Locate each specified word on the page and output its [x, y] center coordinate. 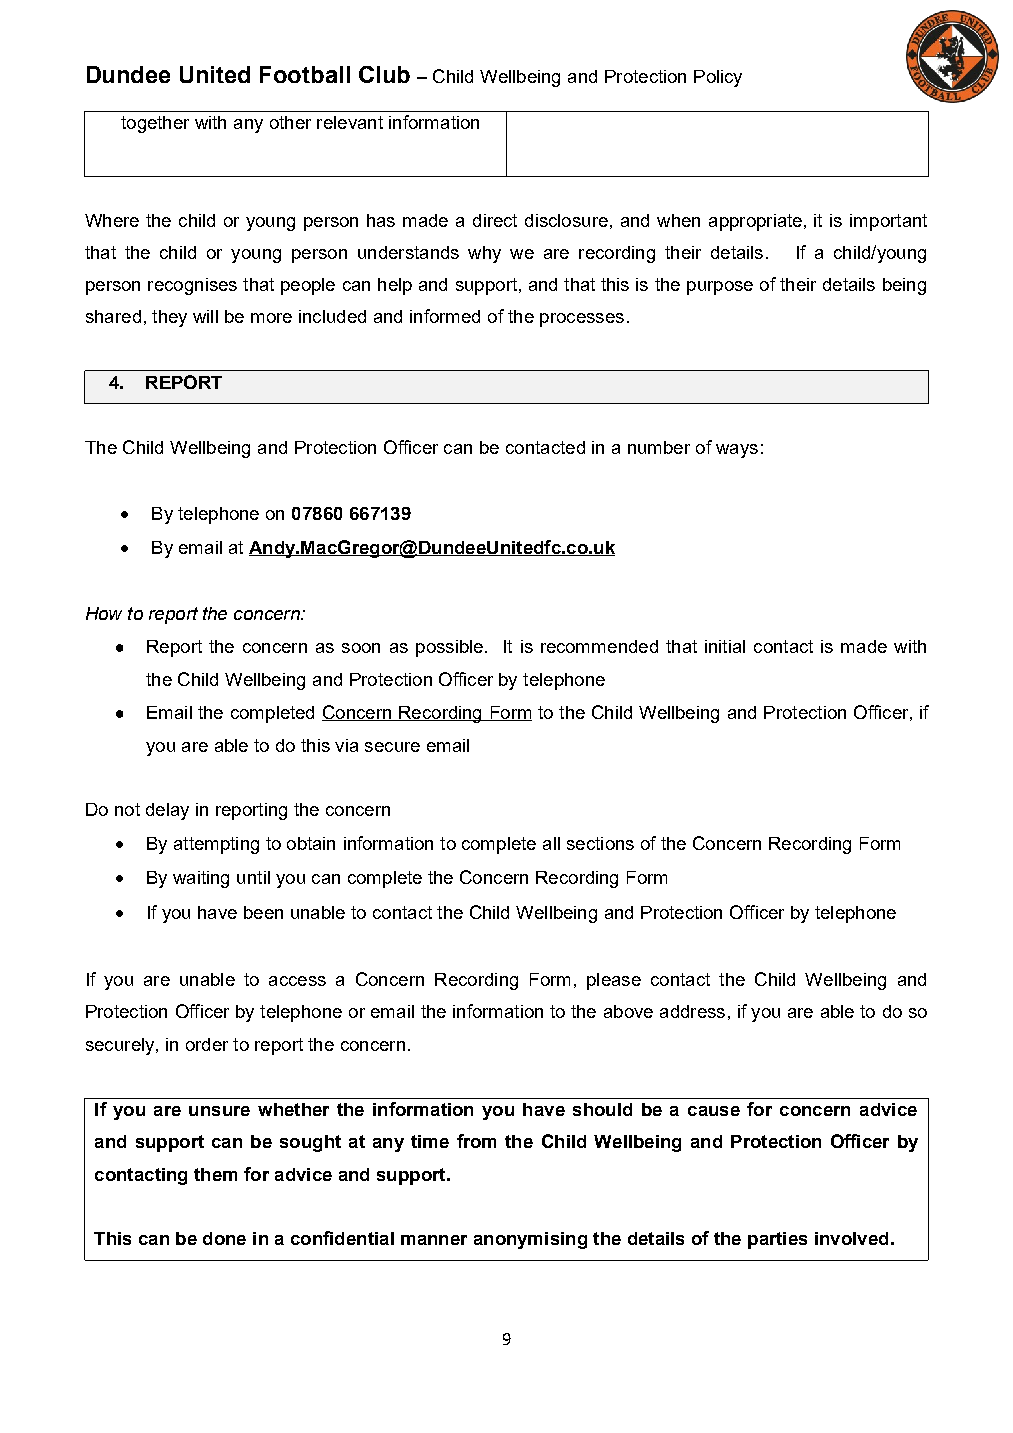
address [692, 1011]
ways [737, 451]
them [215, 1174]
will [205, 316]
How [104, 613]
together [155, 124]
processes [582, 320]
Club [384, 74]
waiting [201, 879]
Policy [718, 78]
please [614, 981]
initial [725, 646]
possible [449, 648]
